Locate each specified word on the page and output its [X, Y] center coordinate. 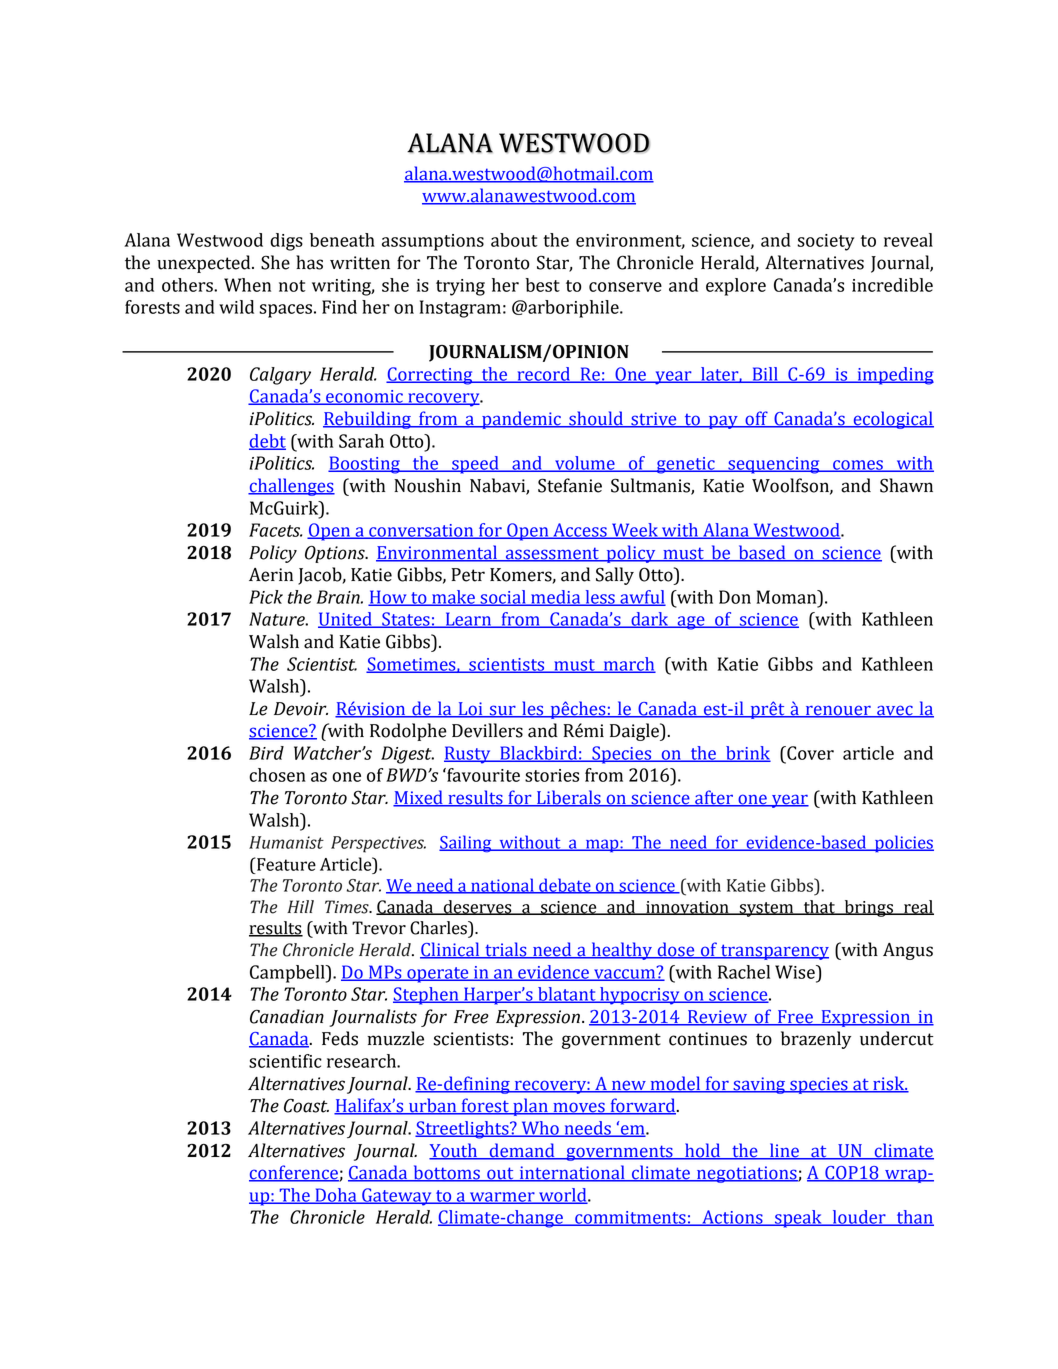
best [542, 285]
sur [503, 711]
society [826, 242]
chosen [277, 775]
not [292, 286]
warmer [502, 1198]
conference [294, 1173]
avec [895, 711]
